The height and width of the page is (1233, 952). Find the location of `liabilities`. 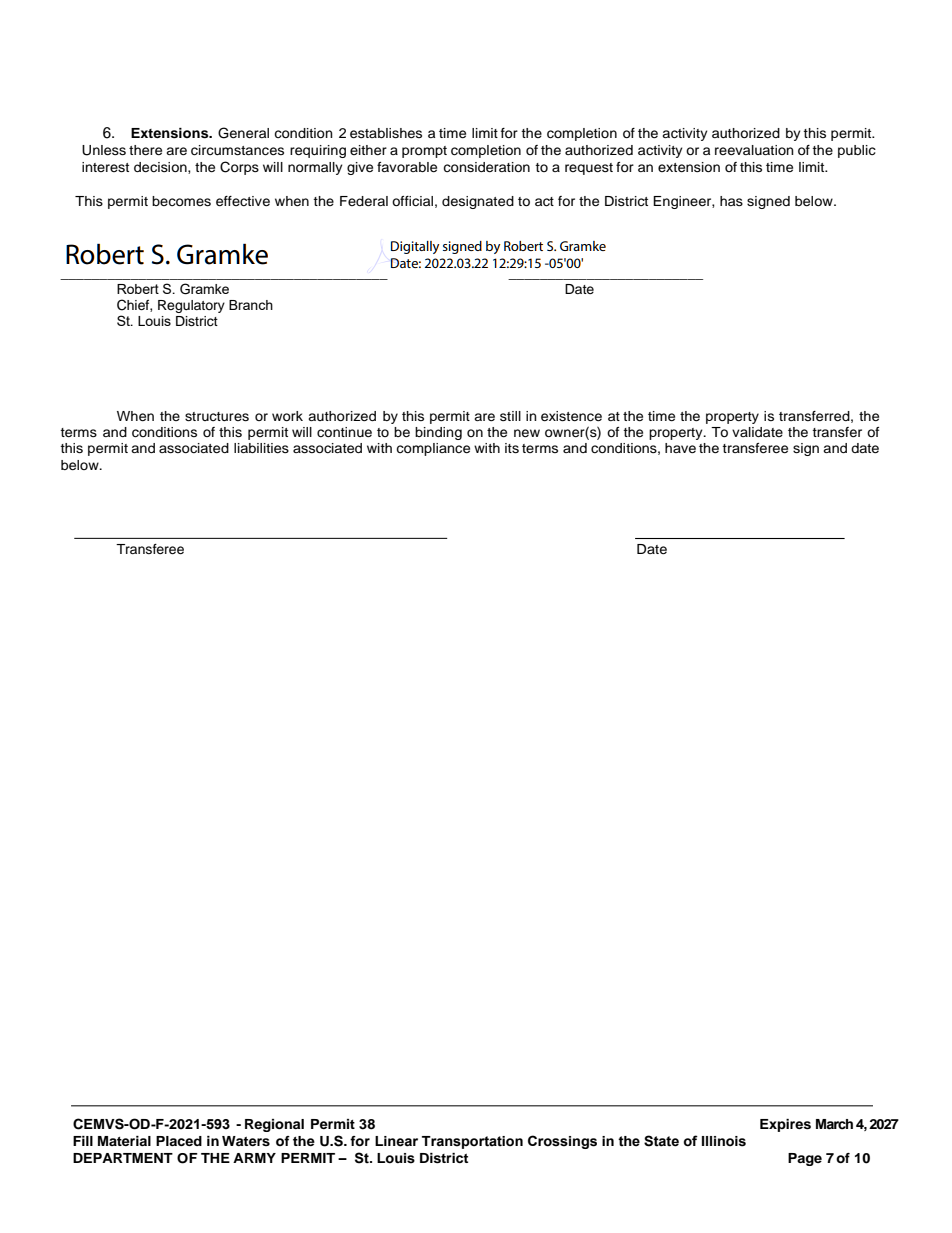

liabilities is located at coordinates (261, 448).
